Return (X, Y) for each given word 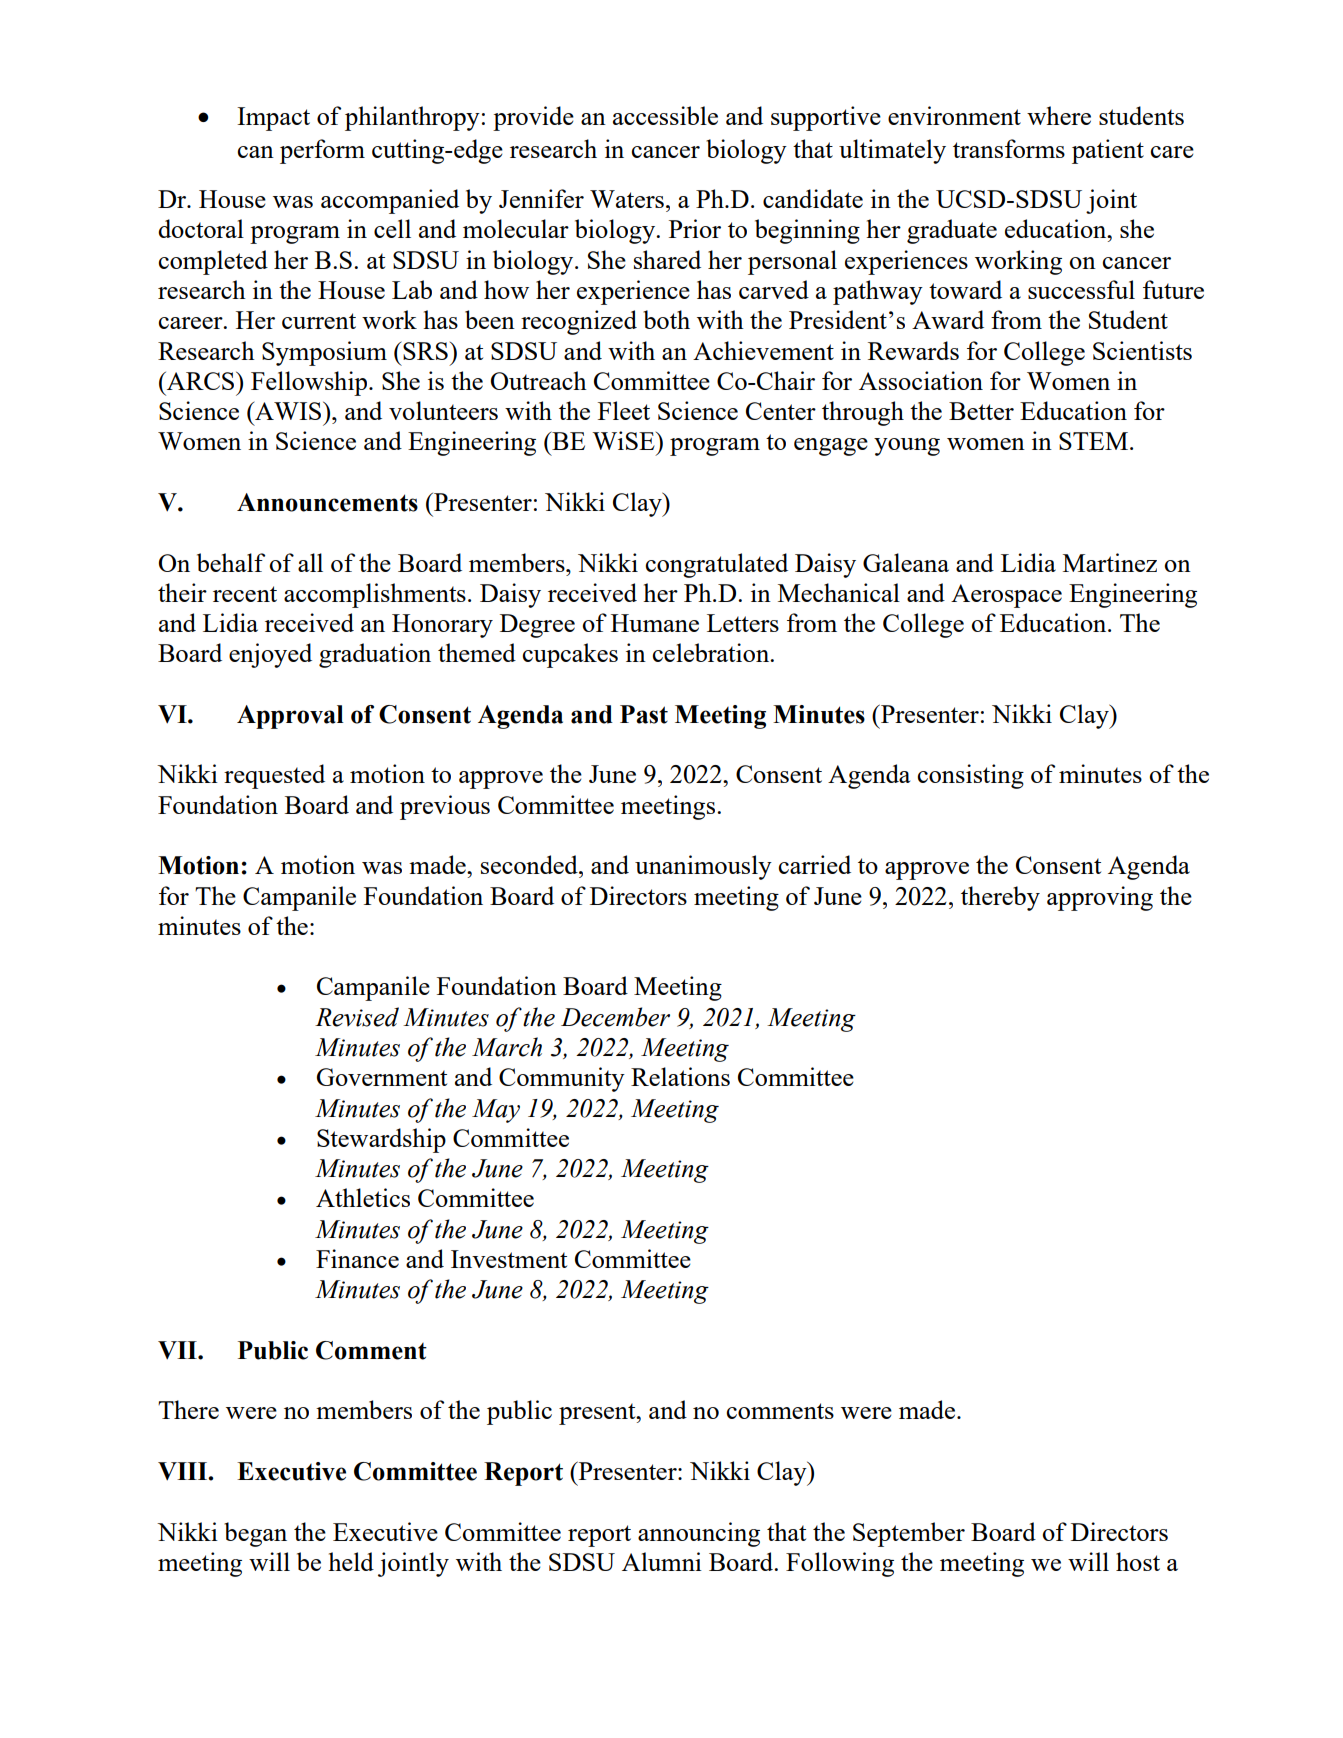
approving (1100, 898)
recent (245, 594)
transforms (1009, 148)
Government (382, 1077)
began (255, 1534)
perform (322, 151)
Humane (655, 623)
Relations (680, 1076)
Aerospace (1006, 596)
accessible (665, 115)
